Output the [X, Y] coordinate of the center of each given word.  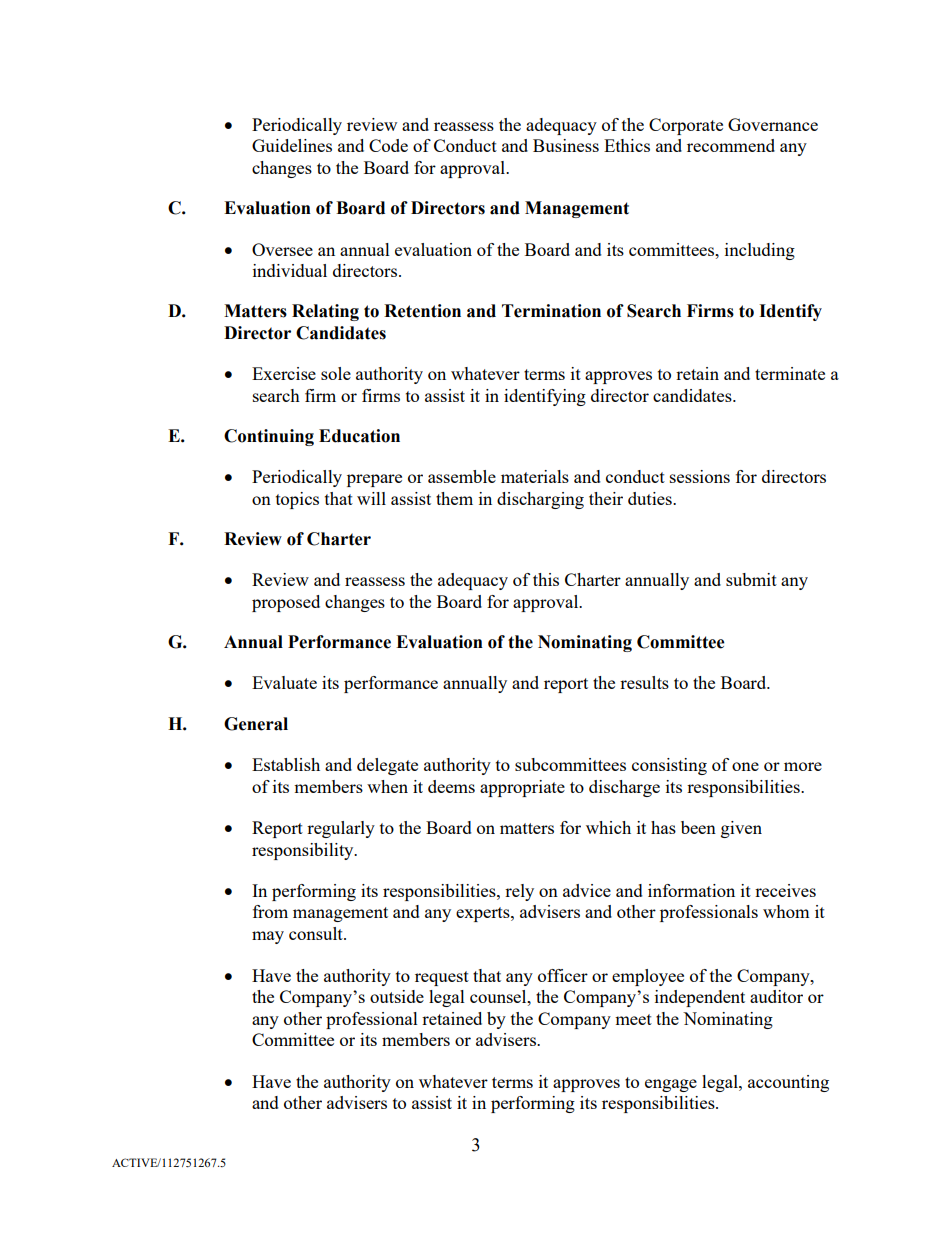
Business [566, 145]
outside [397, 996]
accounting [788, 1083]
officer [563, 975]
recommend [731, 145]
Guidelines [292, 145]
